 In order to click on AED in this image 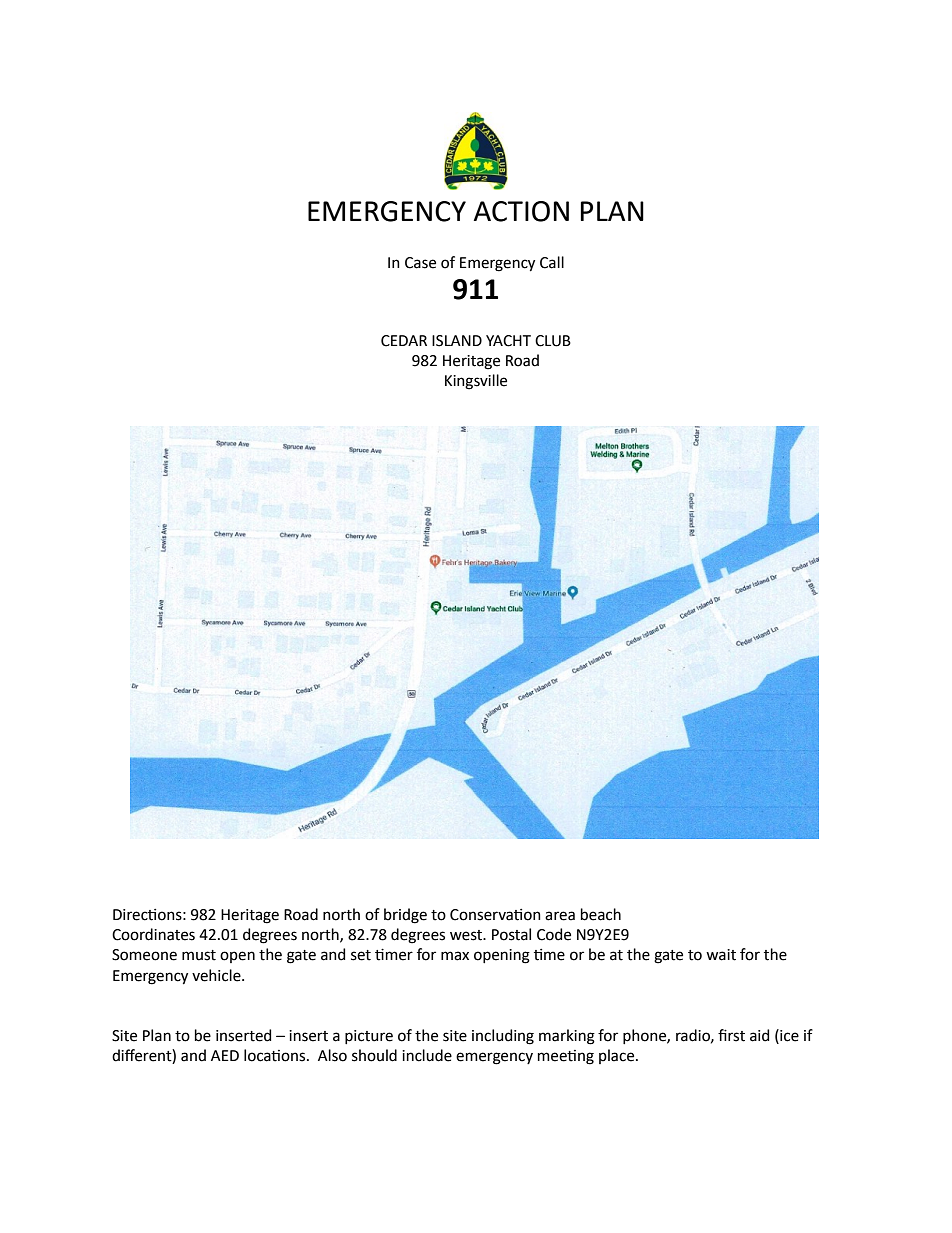, I will do `click(225, 1055)`.
